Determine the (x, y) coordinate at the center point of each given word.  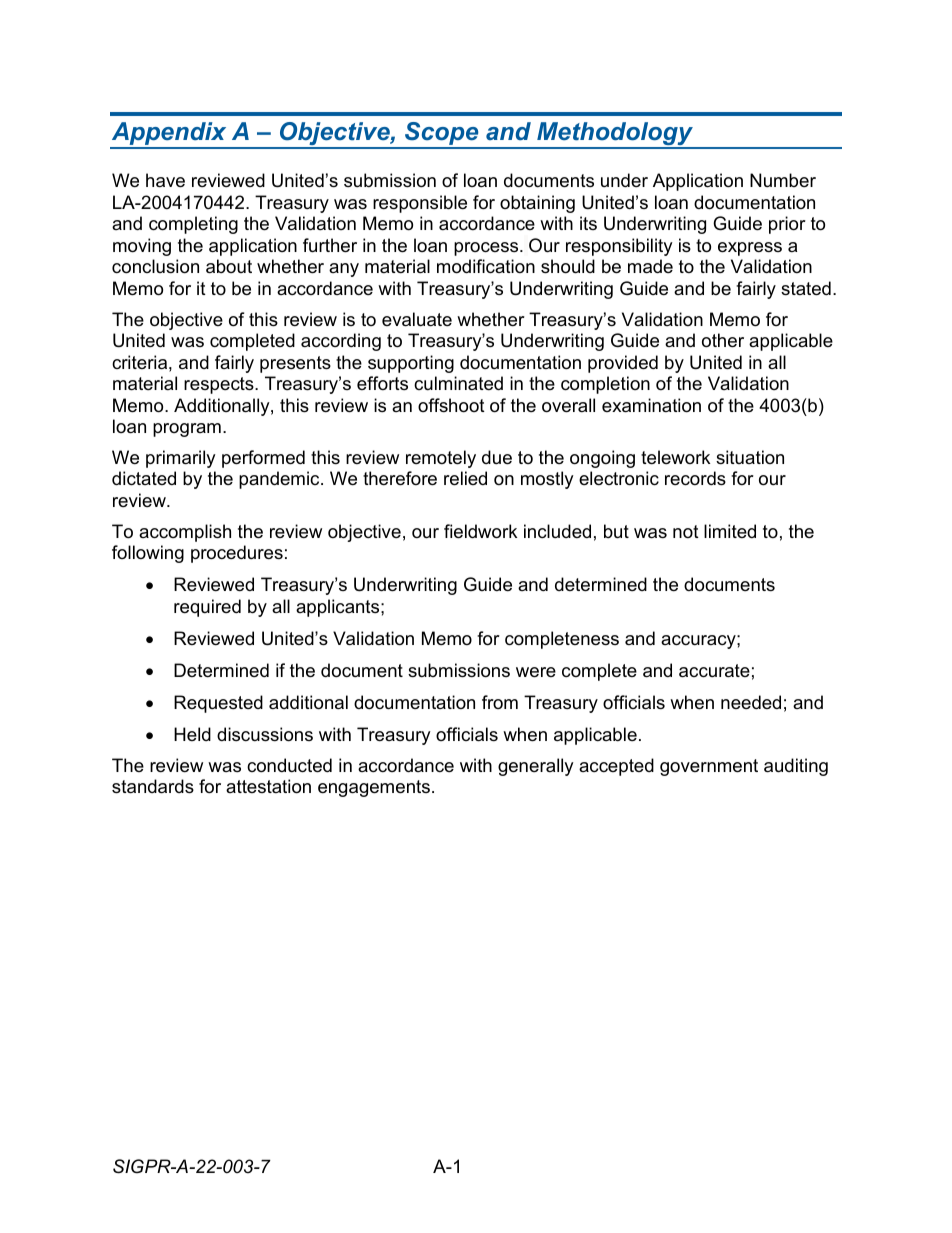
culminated (458, 383)
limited (730, 531)
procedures (237, 554)
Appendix (169, 135)
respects (220, 385)
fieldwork (480, 531)
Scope (442, 135)
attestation (268, 786)
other (723, 340)
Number (783, 180)
